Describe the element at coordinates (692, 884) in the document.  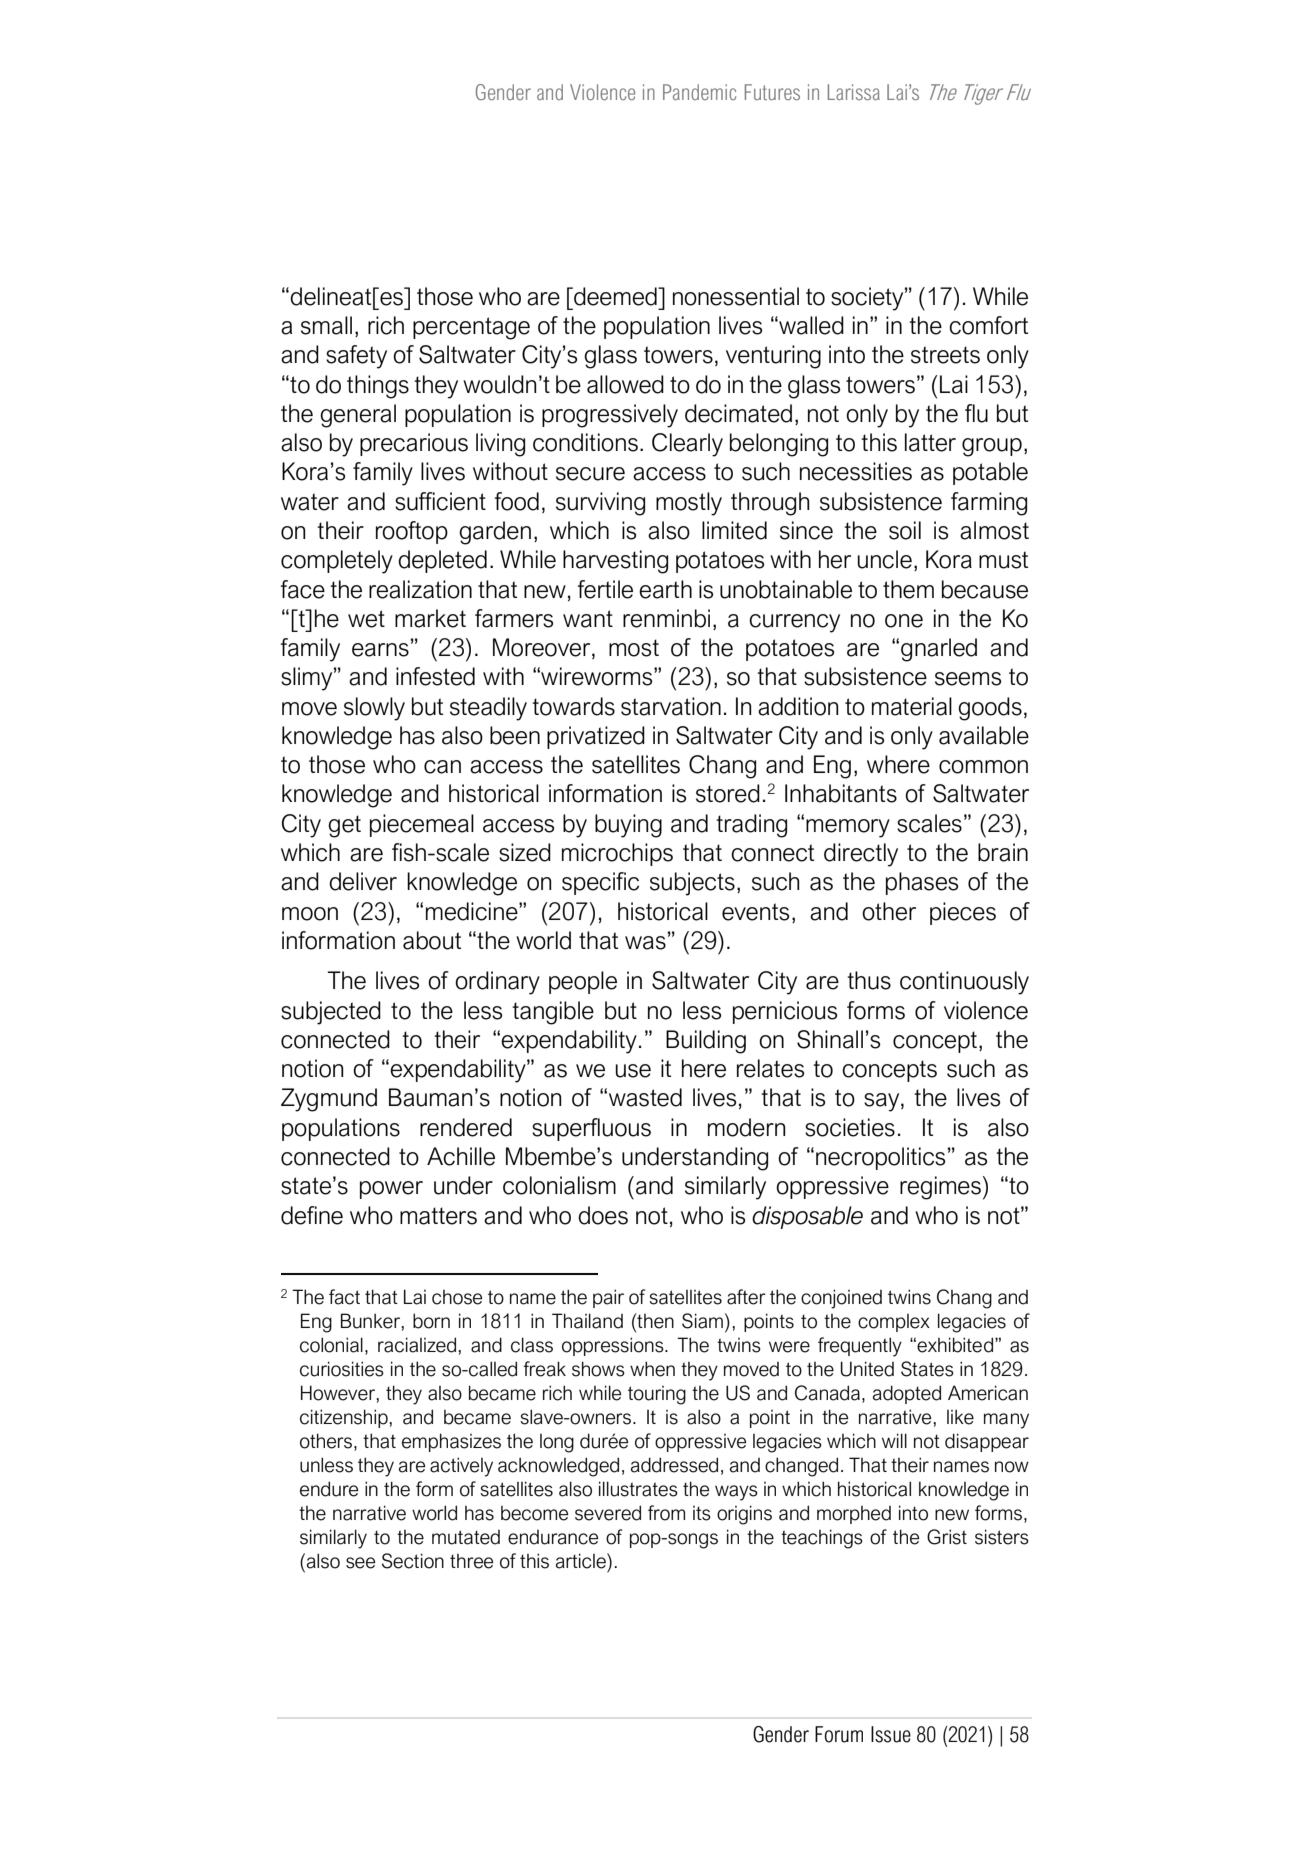
I see `subjects` at that location.
